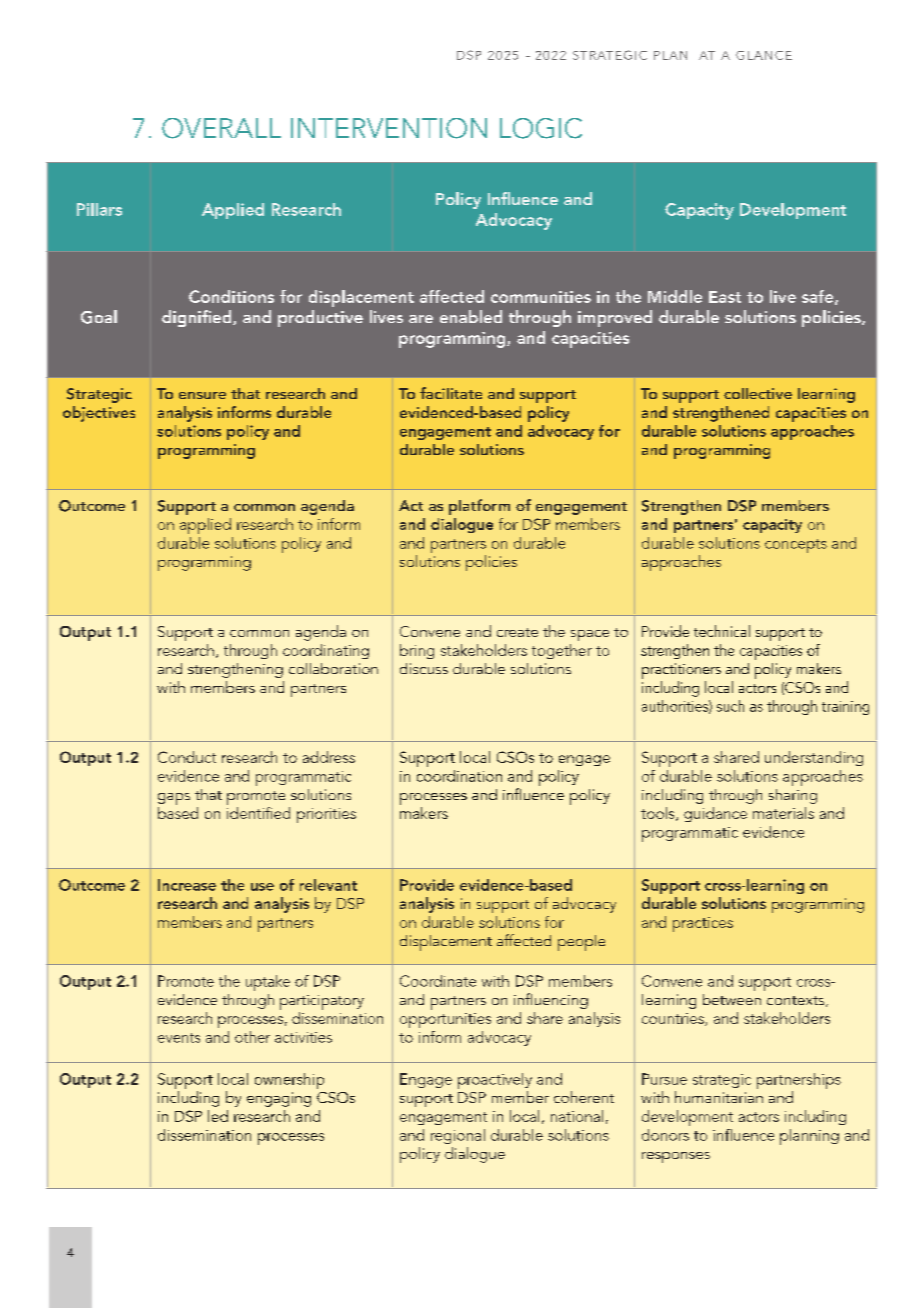 The width and height of the document is (924, 1308). Describe the element at coordinates (202, 395) in the document. I see `ensure` at that location.
